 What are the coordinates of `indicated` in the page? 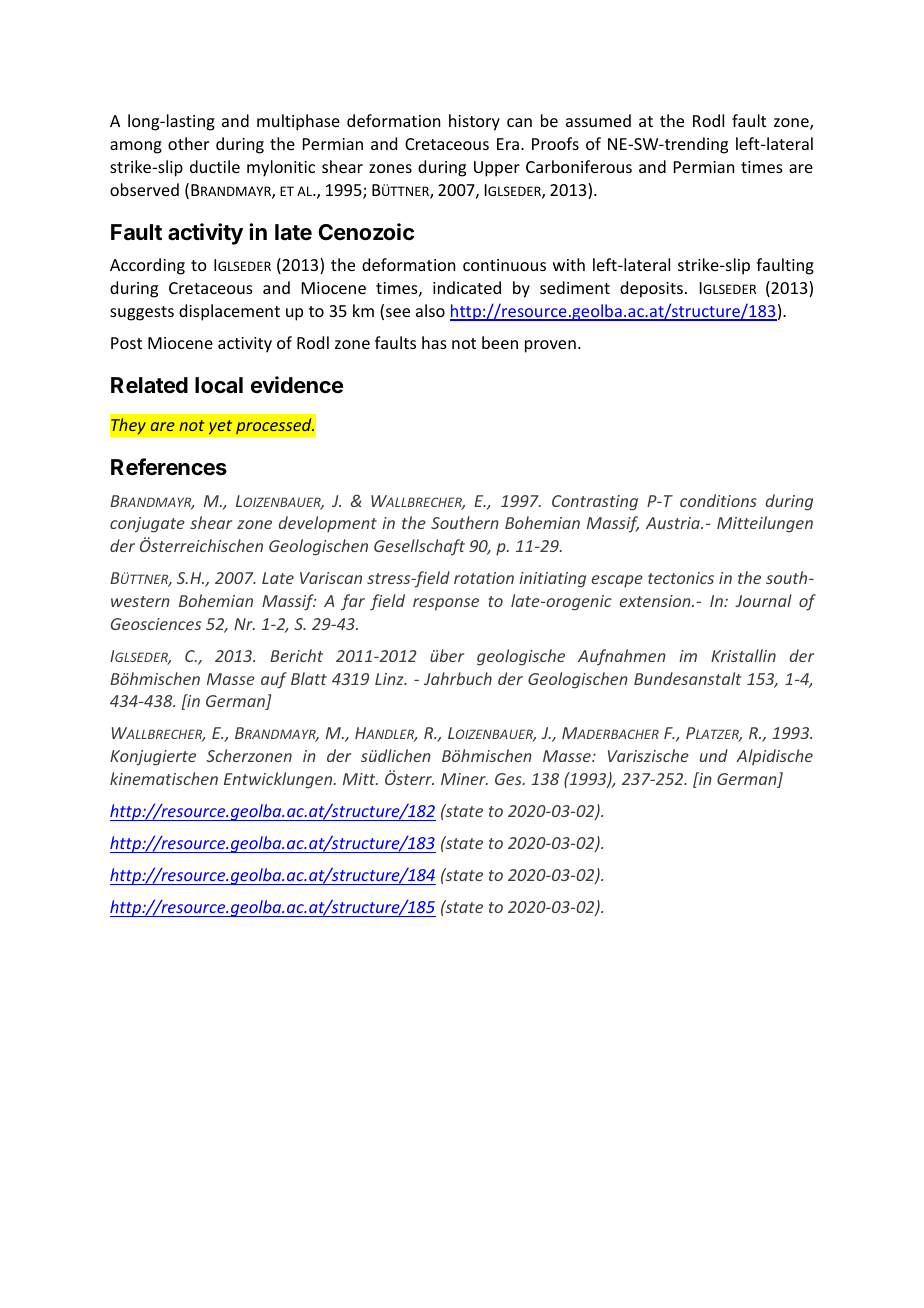 It's located at (467, 287).
